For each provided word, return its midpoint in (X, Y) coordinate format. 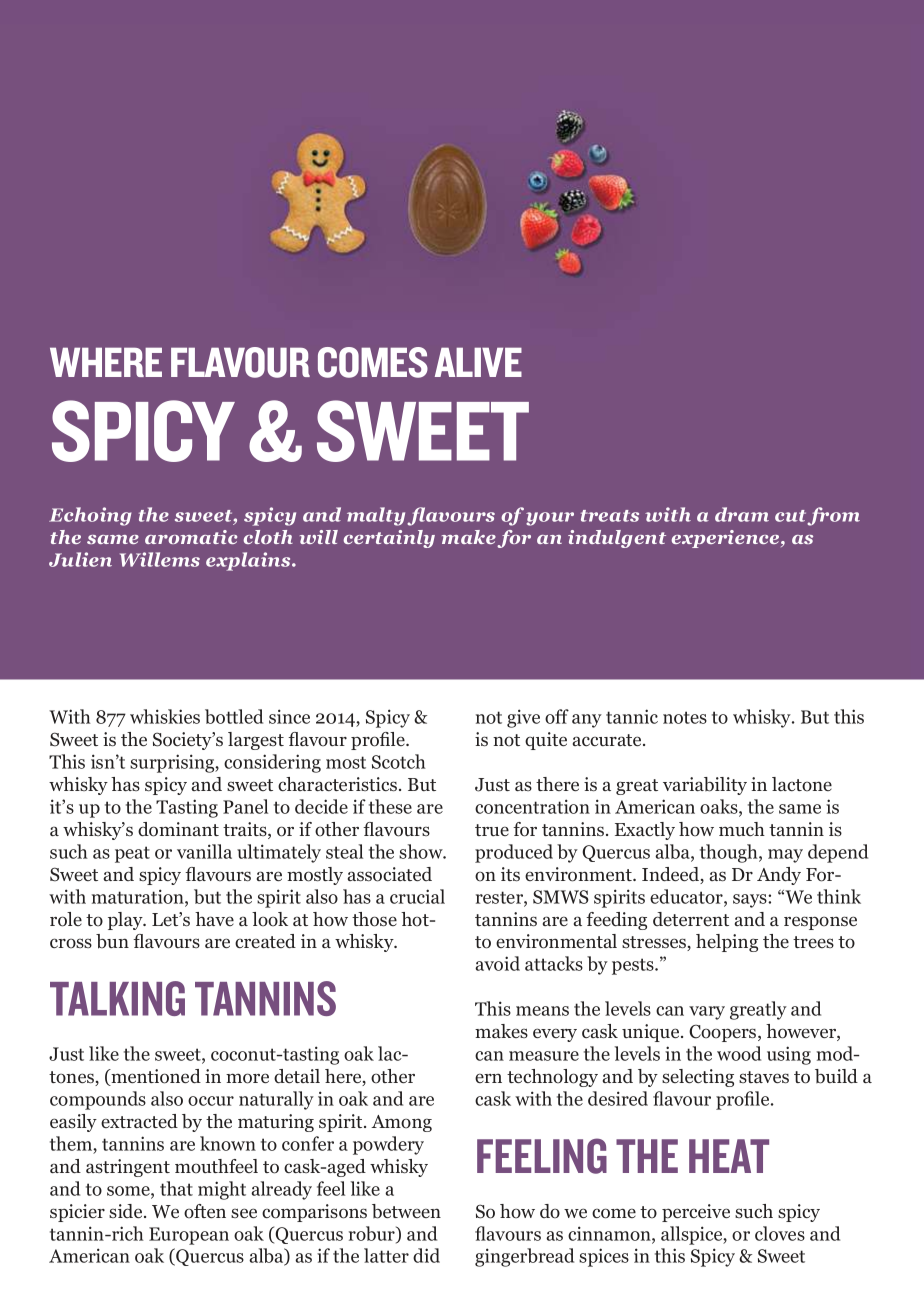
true (492, 830)
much (742, 829)
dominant (178, 829)
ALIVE (478, 362)
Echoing (90, 516)
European (189, 1236)
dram (742, 514)
